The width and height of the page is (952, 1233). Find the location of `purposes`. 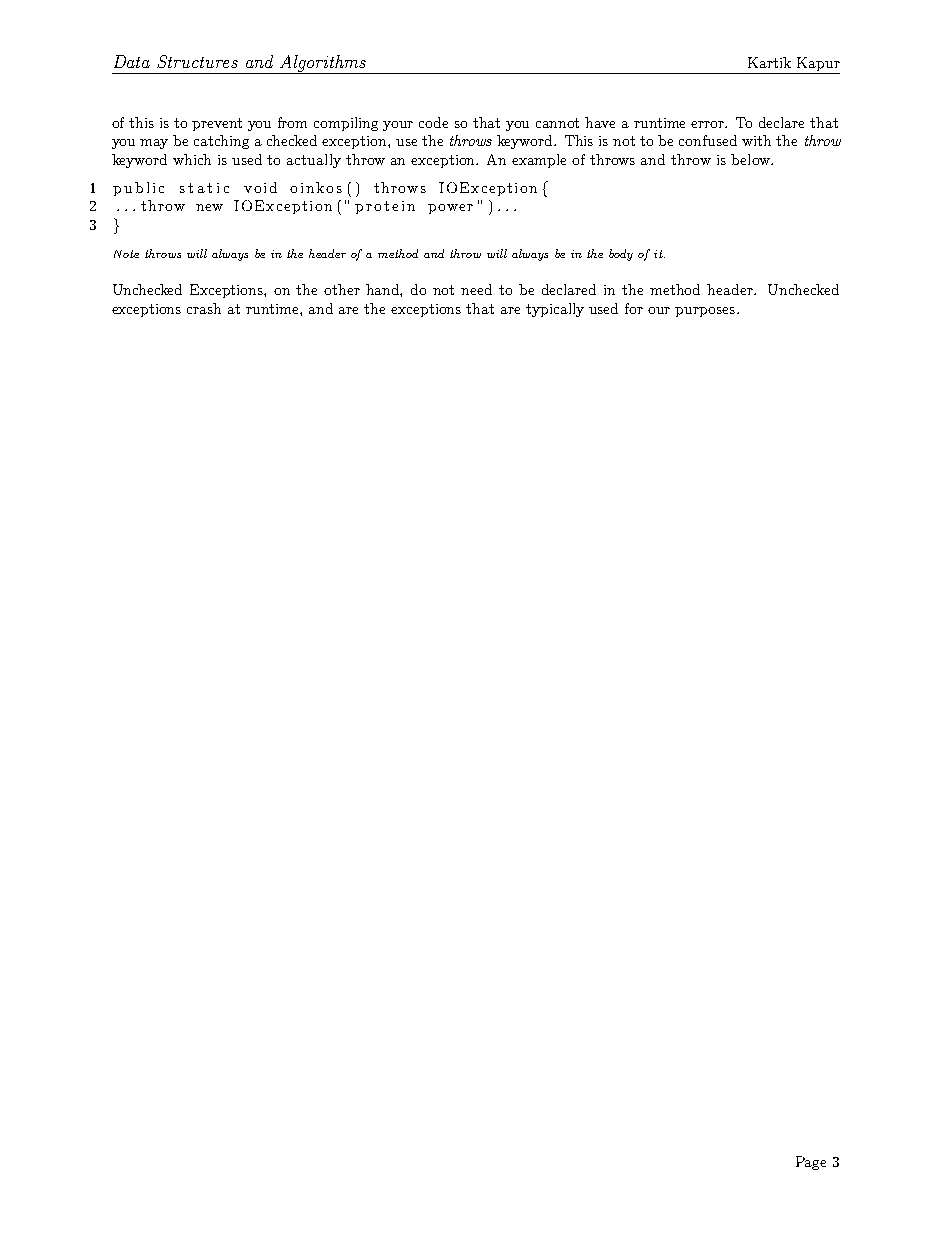

purposes is located at coordinates (705, 312).
